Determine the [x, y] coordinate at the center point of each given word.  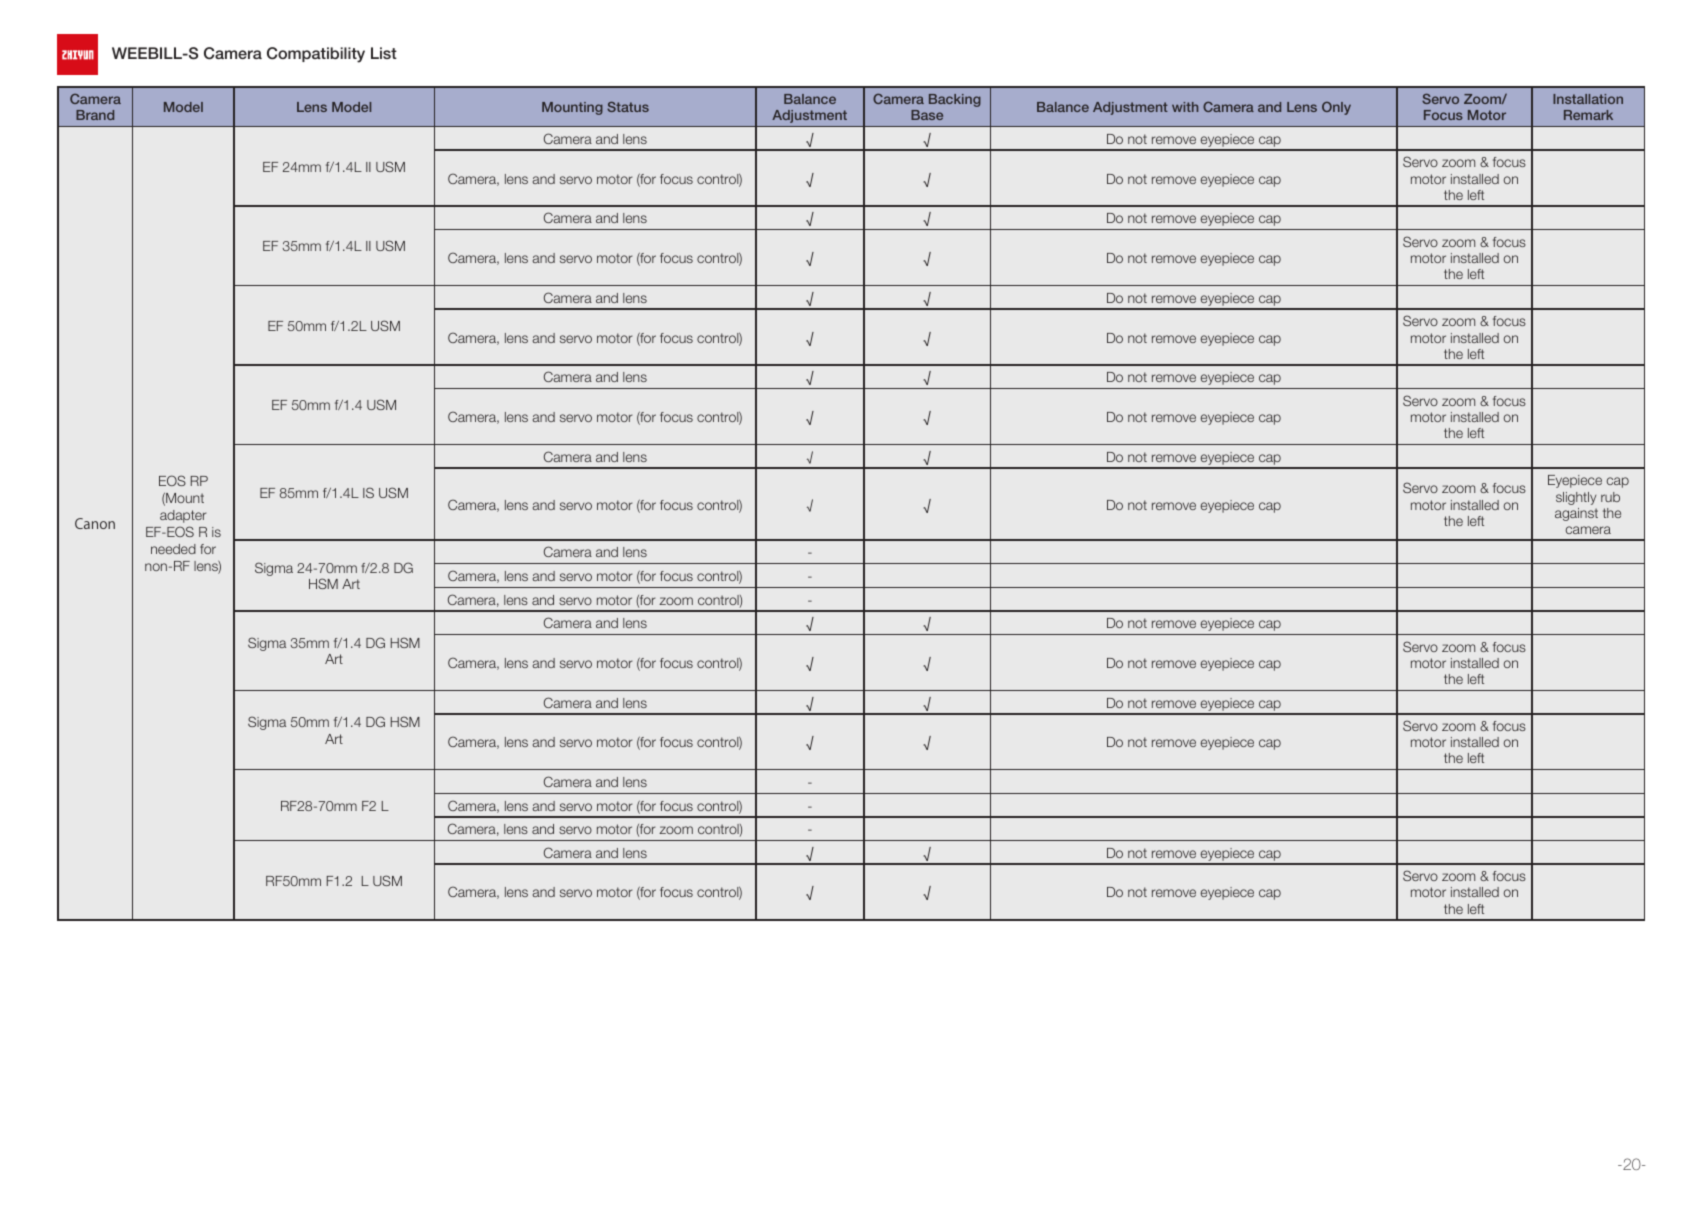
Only [1336, 108]
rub [1610, 497]
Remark [1588, 115]
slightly [1576, 498]
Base [927, 115]
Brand [95, 115]
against [1576, 514]
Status [628, 107]
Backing [955, 100]
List [384, 53]
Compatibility [316, 55]
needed [173, 549]
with [1185, 107]
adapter [183, 516]
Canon [95, 523]
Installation [1588, 99]
